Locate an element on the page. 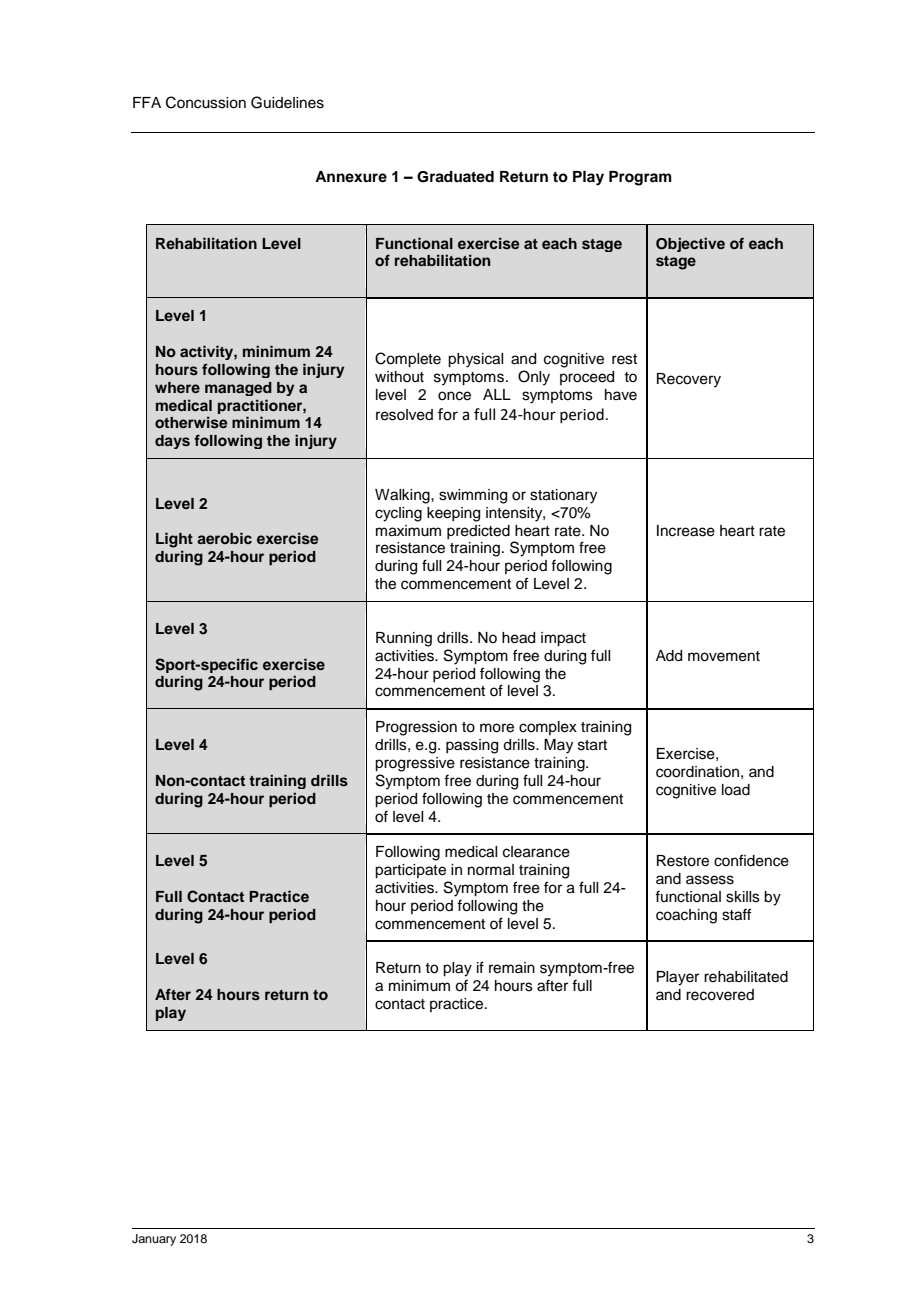  Graduated is located at coordinates (455, 177).
